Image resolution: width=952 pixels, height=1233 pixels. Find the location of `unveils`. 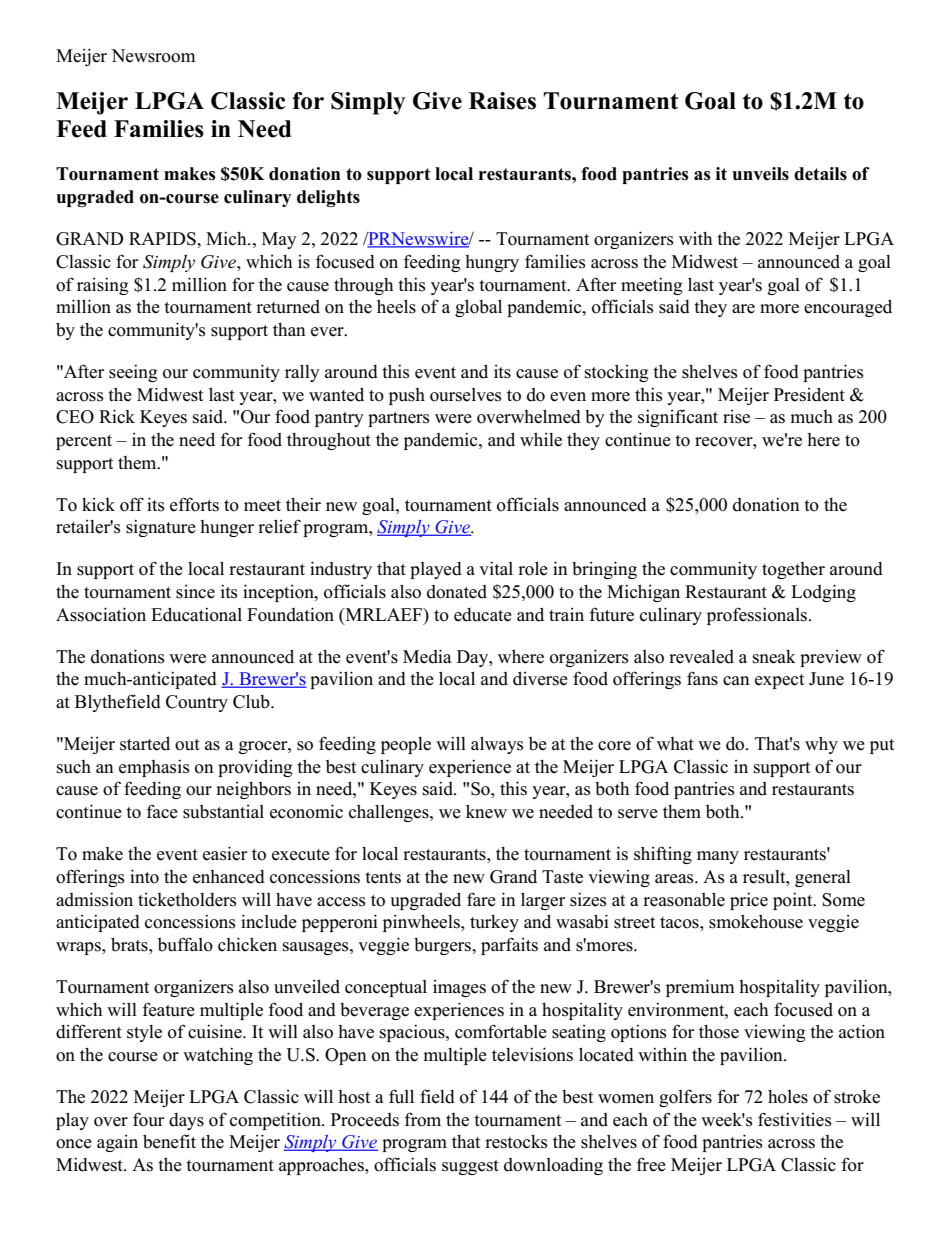

unveils is located at coordinates (760, 174).
